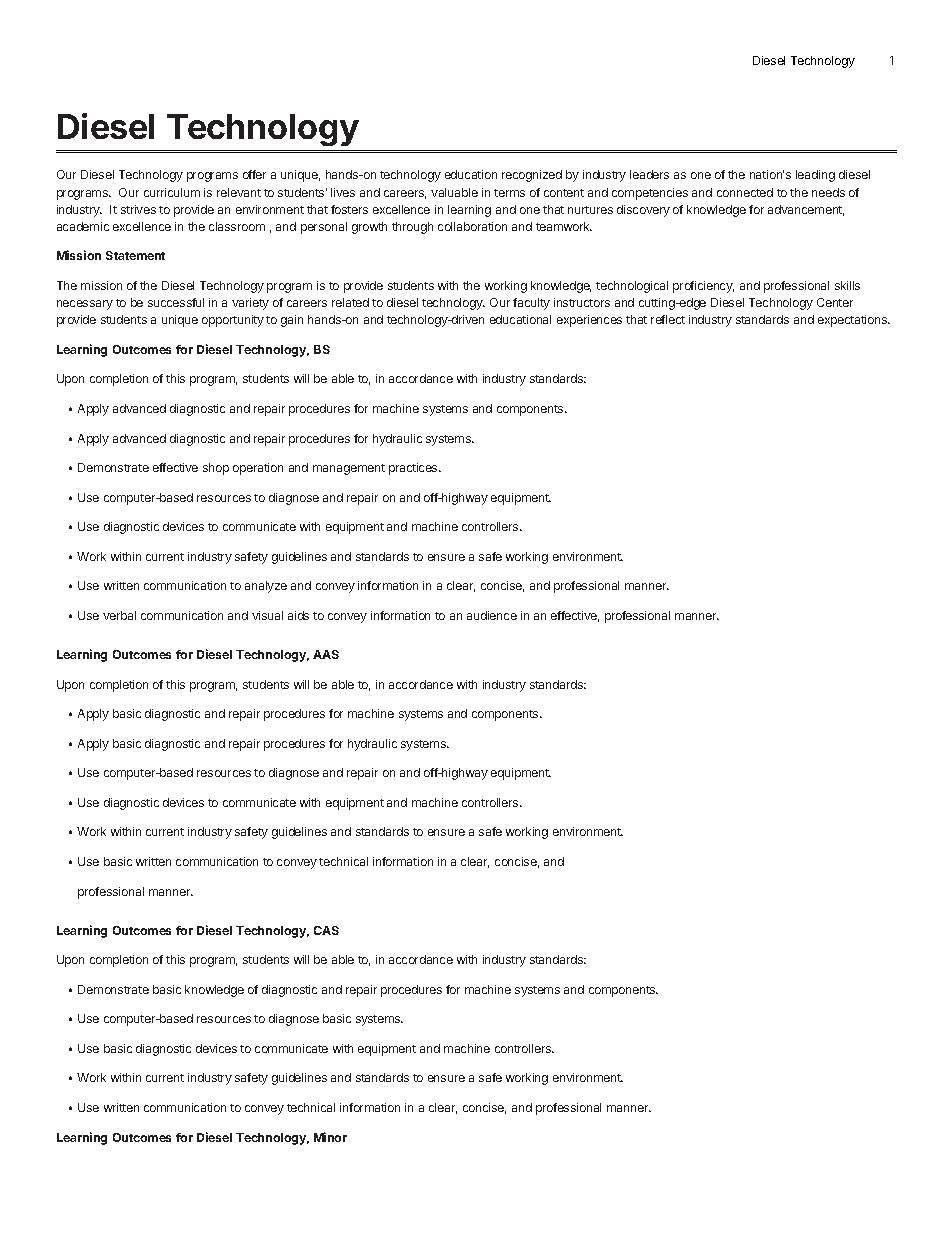 The width and height of the document is (952, 1233). I want to click on CAS, so click(326, 930).
